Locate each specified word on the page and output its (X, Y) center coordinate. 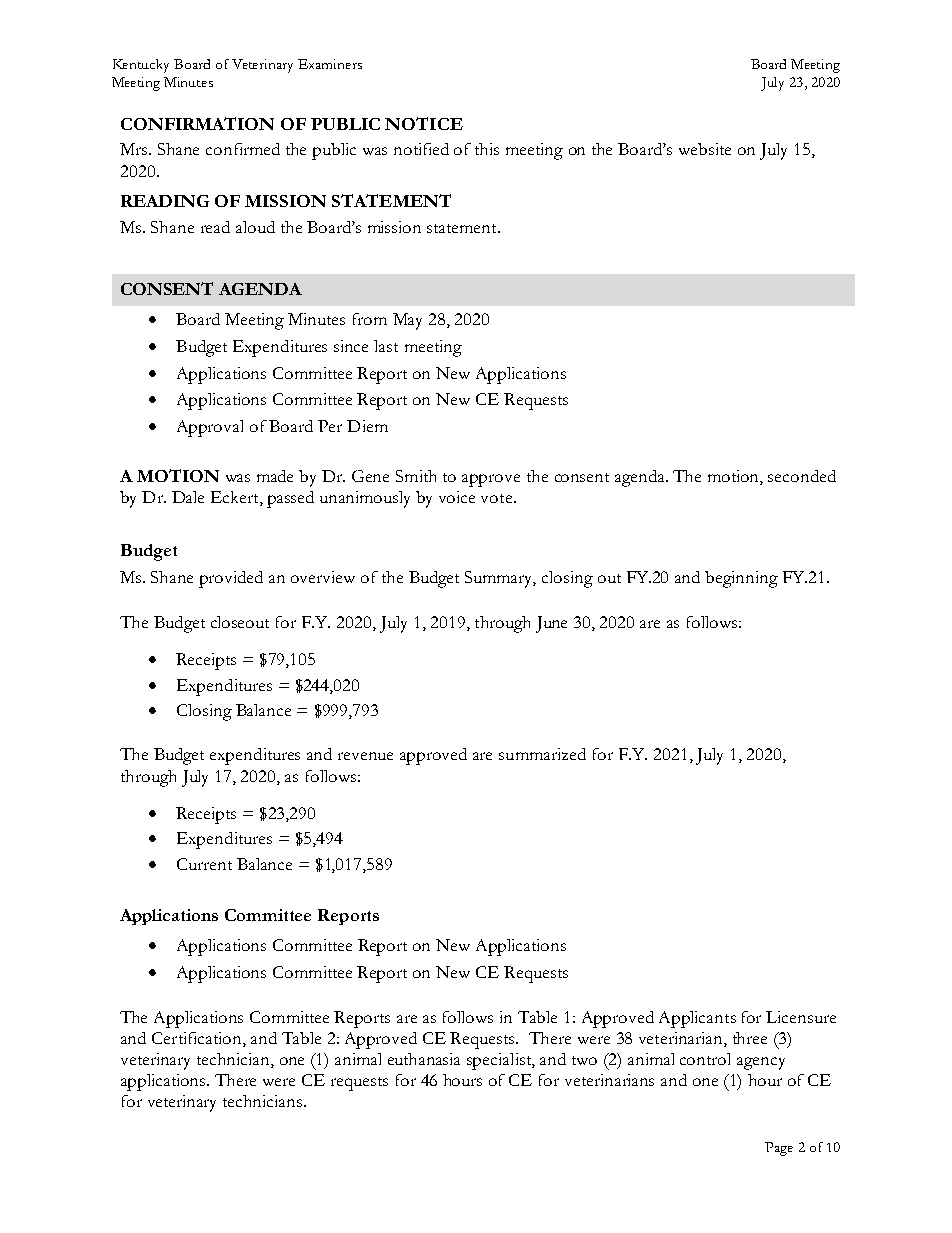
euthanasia (424, 1059)
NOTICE (424, 123)
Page (779, 1149)
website (705, 149)
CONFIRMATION (197, 123)
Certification (198, 1039)
